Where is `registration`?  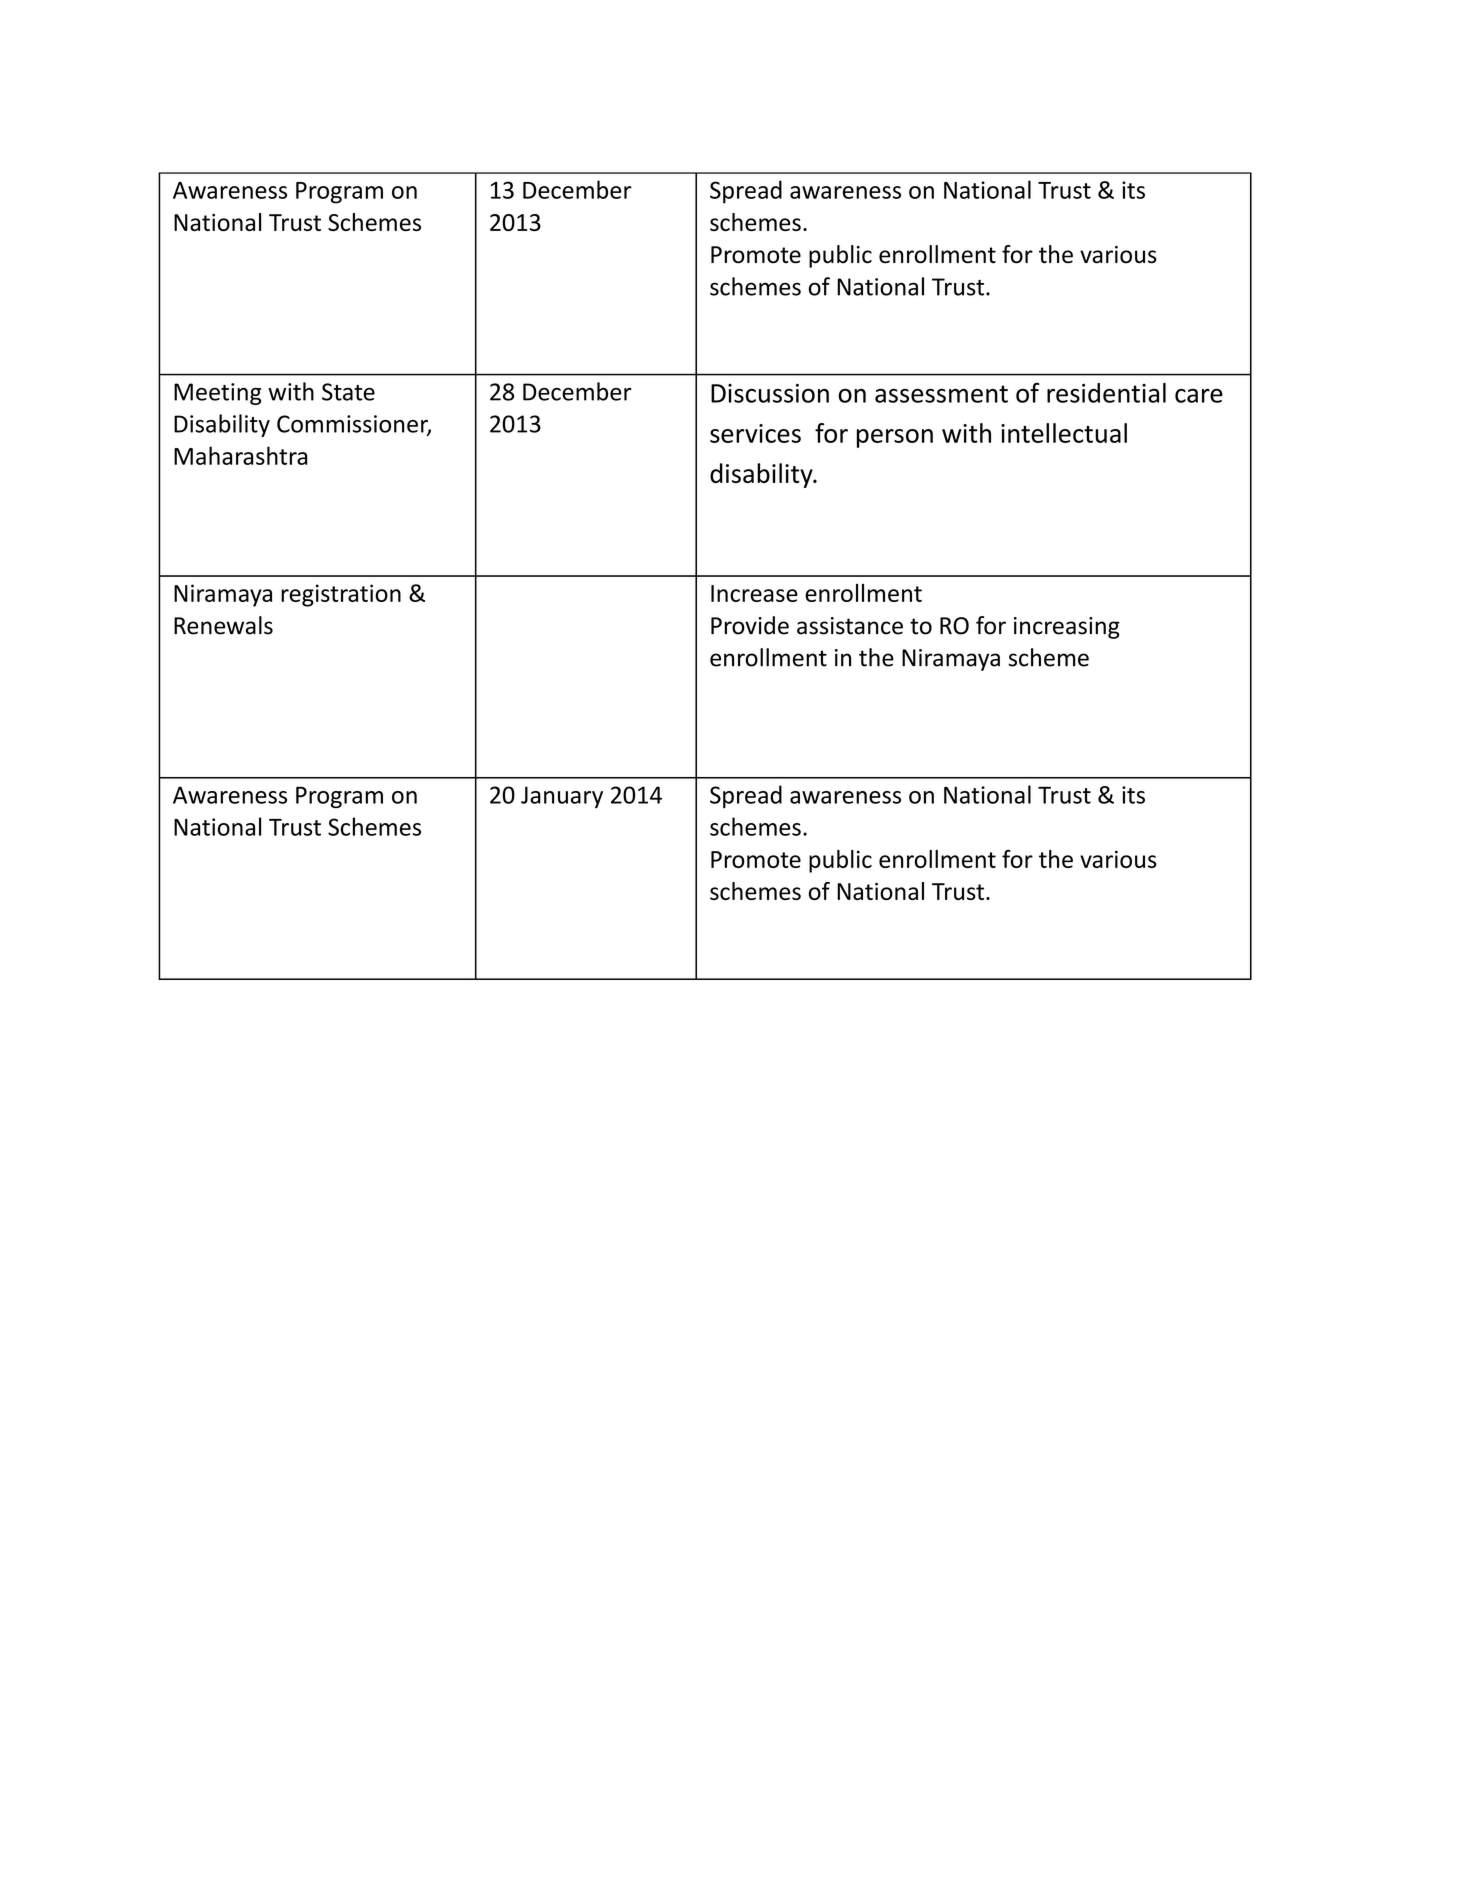 registration is located at coordinates (341, 595).
